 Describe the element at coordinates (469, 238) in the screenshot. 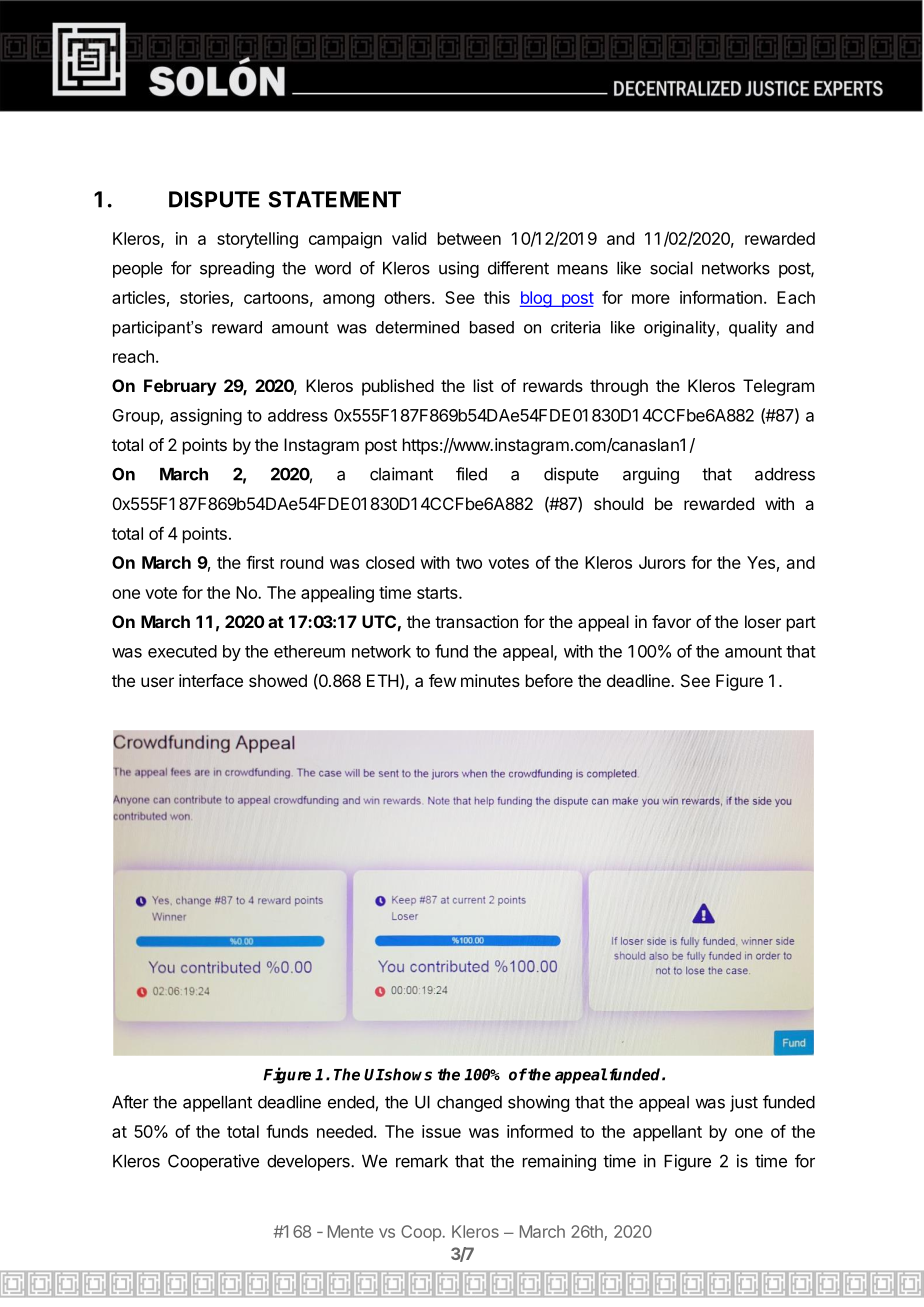

I see `between` at that location.
